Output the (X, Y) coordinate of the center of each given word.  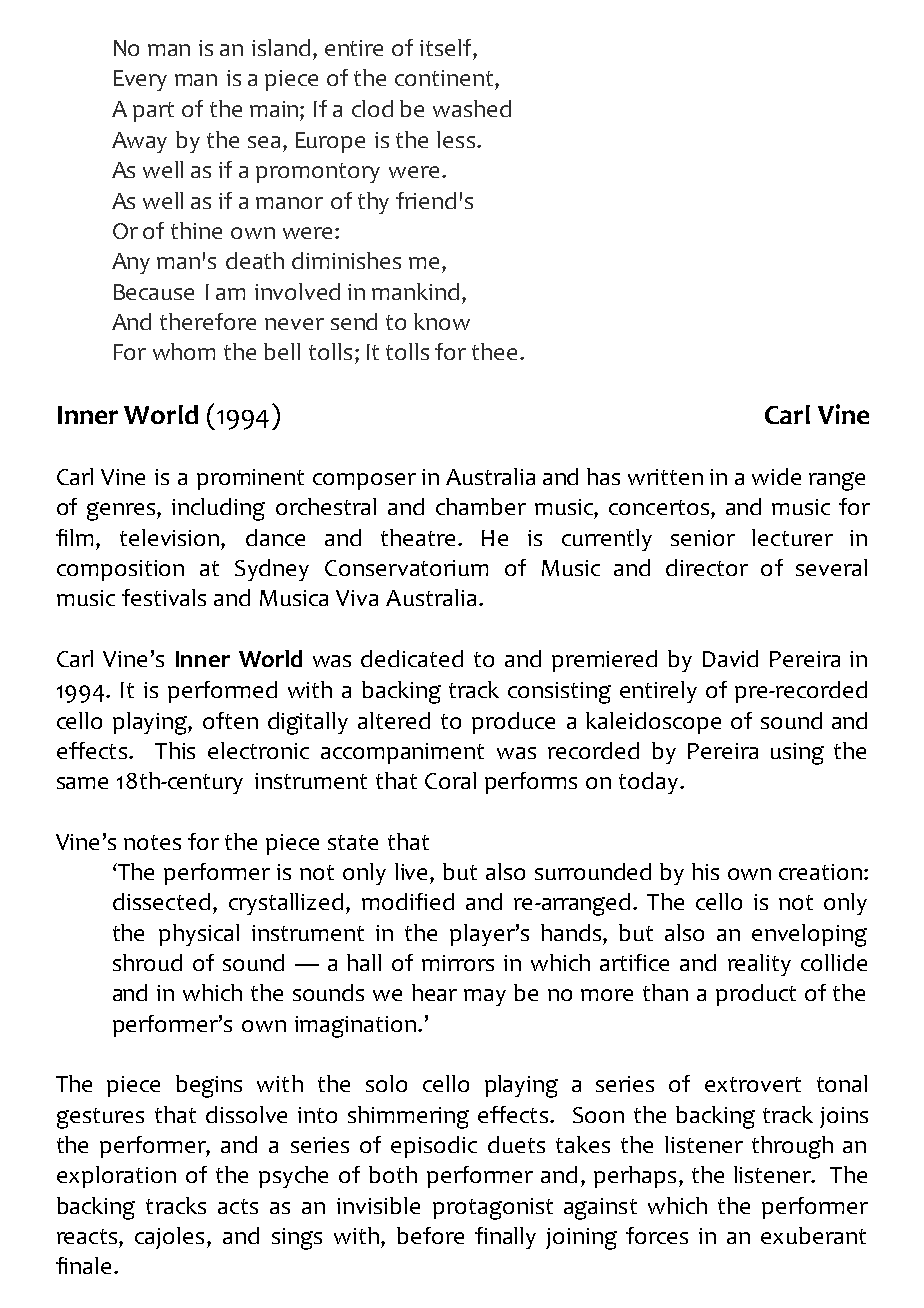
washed (472, 108)
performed (222, 692)
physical (199, 935)
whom (184, 351)
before (430, 1235)
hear (434, 992)
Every (140, 80)
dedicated (412, 658)
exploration (116, 1177)
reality (759, 965)
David (730, 658)
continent (445, 78)
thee (494, 351)
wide (776, 476)
